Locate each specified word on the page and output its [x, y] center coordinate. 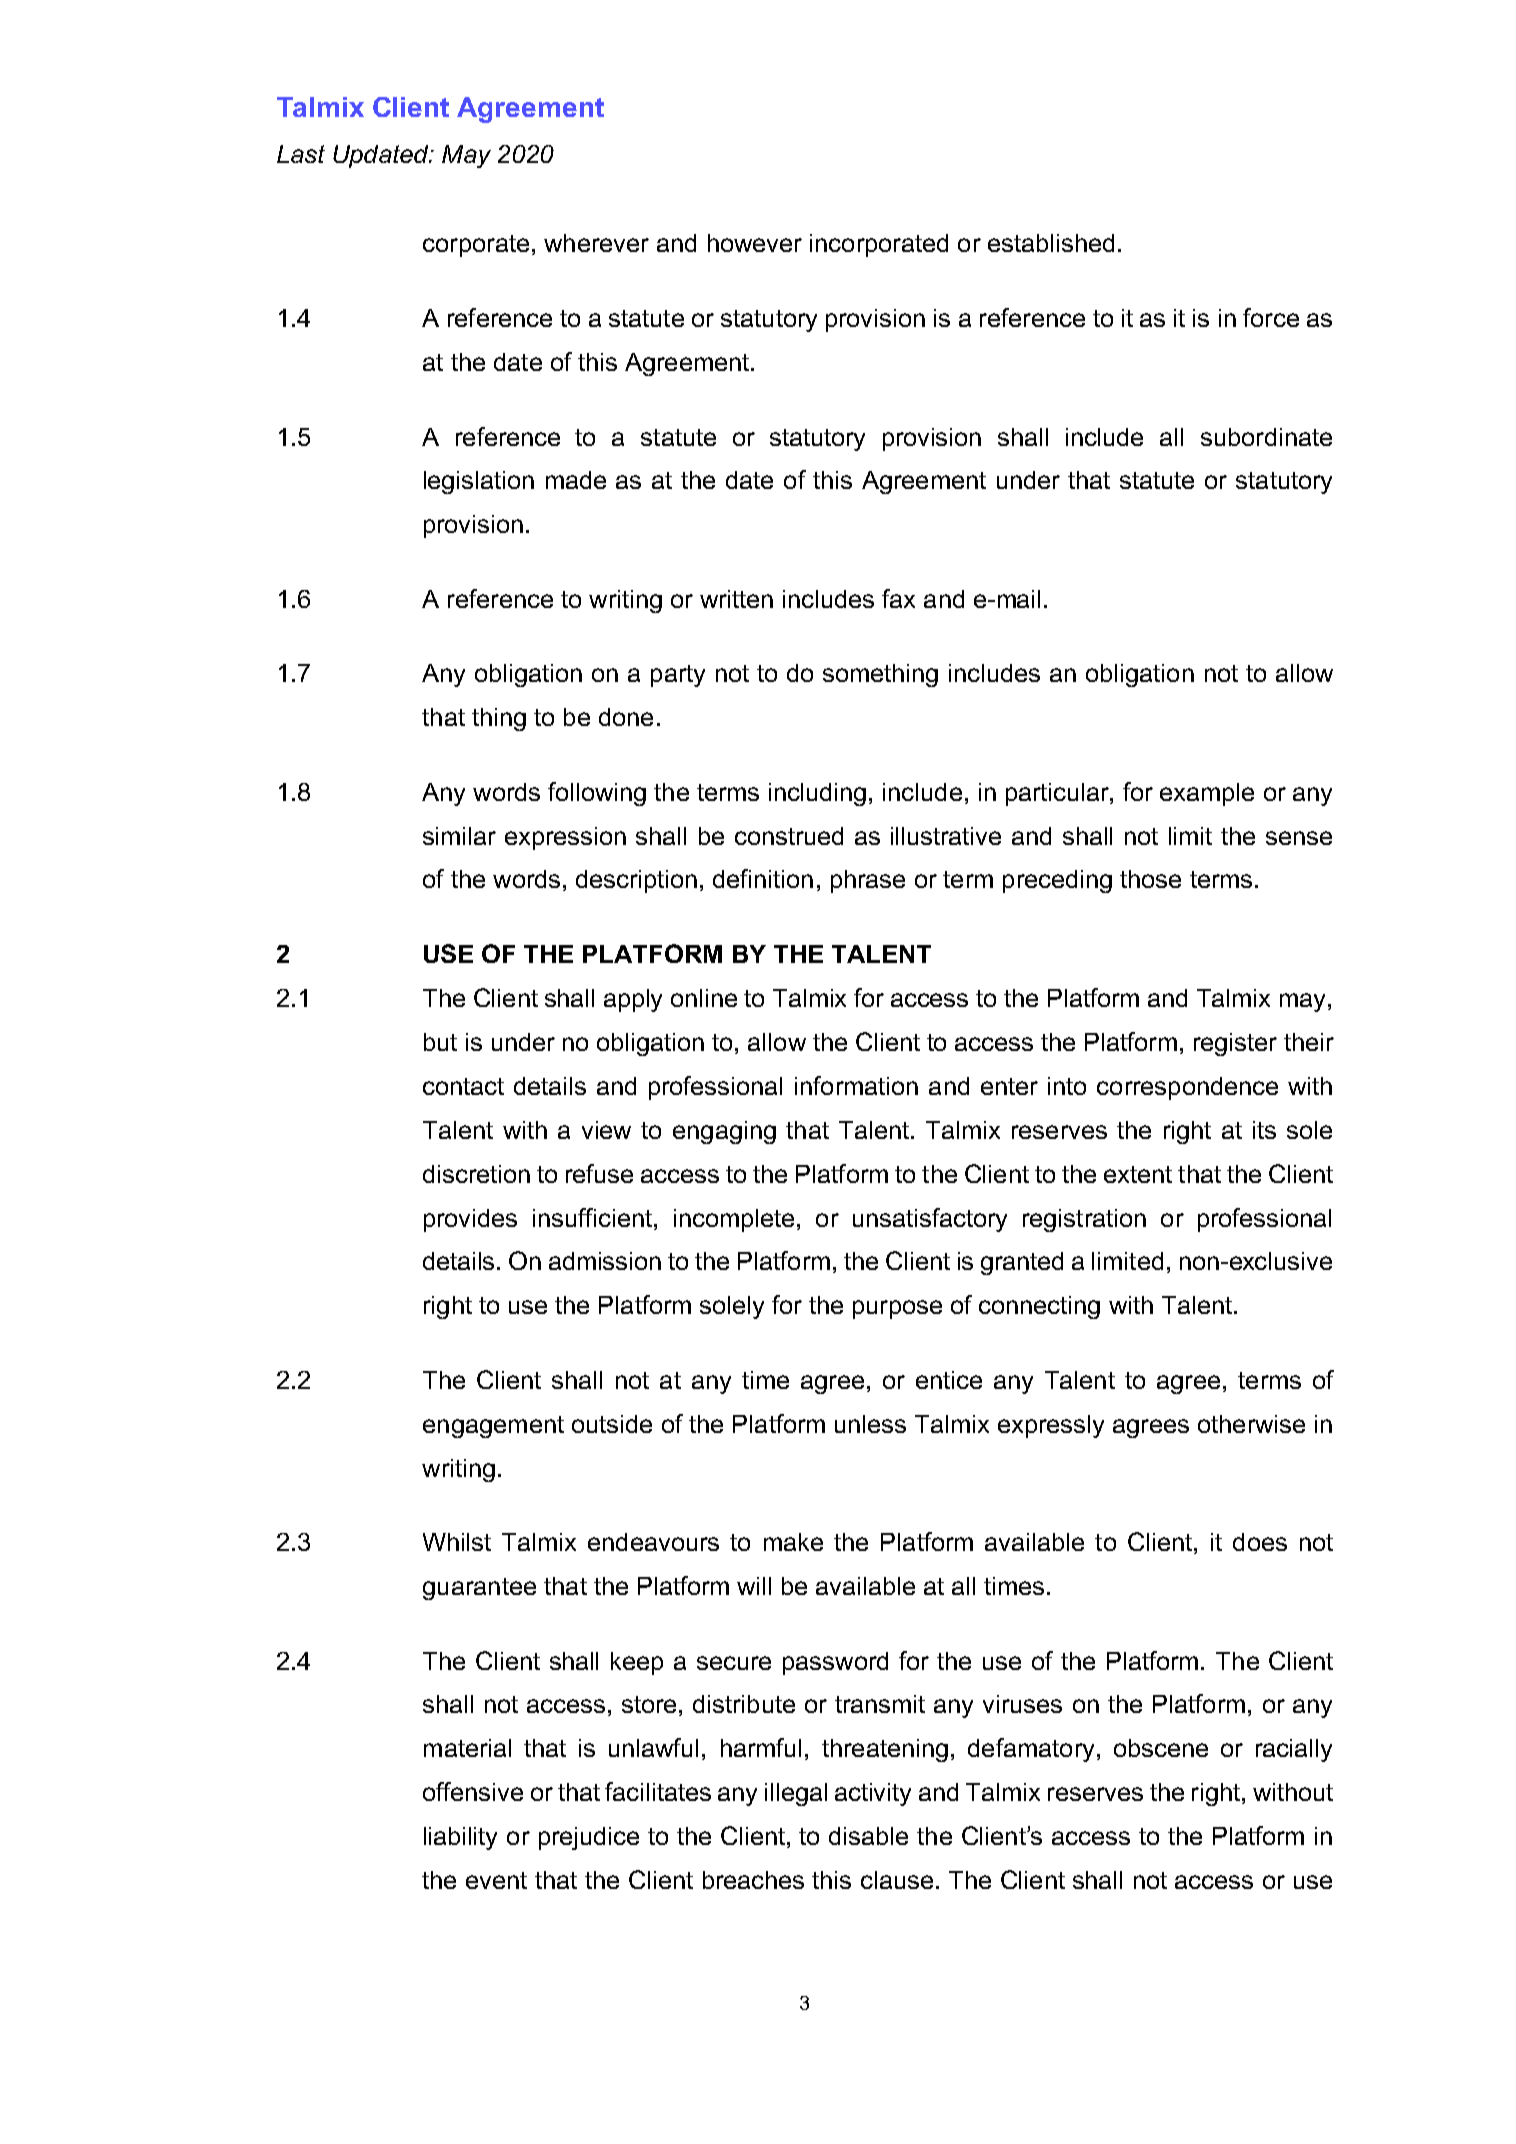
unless [870, 1424]
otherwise [1251, 1424]
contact [463, 1086]
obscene [1161, 1748]
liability [460, 1838]
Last [301, 154]
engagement [493, 1427]
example [1207, 794]
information [856, 1085]
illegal [796, 1794]
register [1235, 1044]
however [755, 243]
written [736, 599]
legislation [479, 482]
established [1051, 243]
